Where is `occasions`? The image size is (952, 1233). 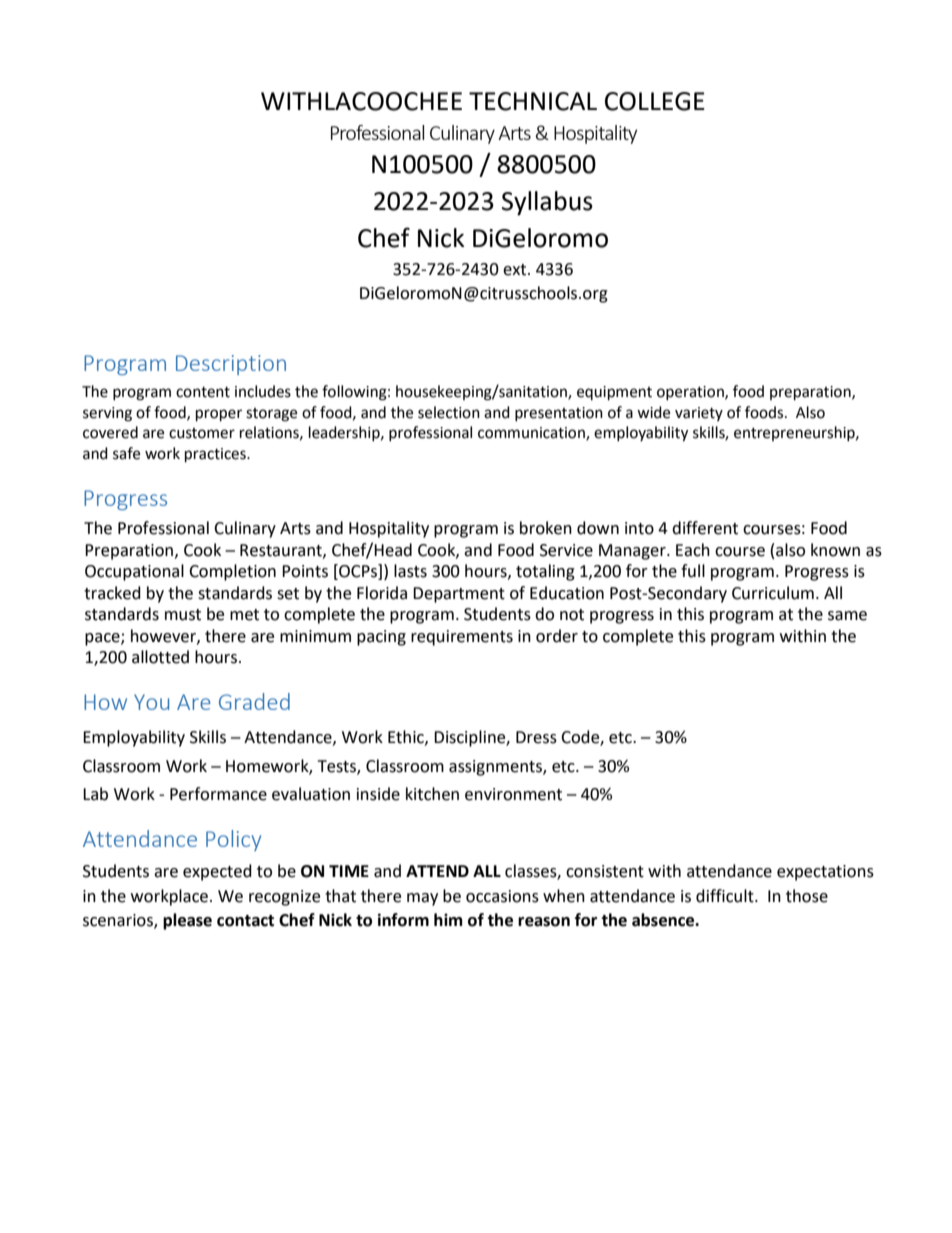
occasions is located at coordinates (502, 896).
